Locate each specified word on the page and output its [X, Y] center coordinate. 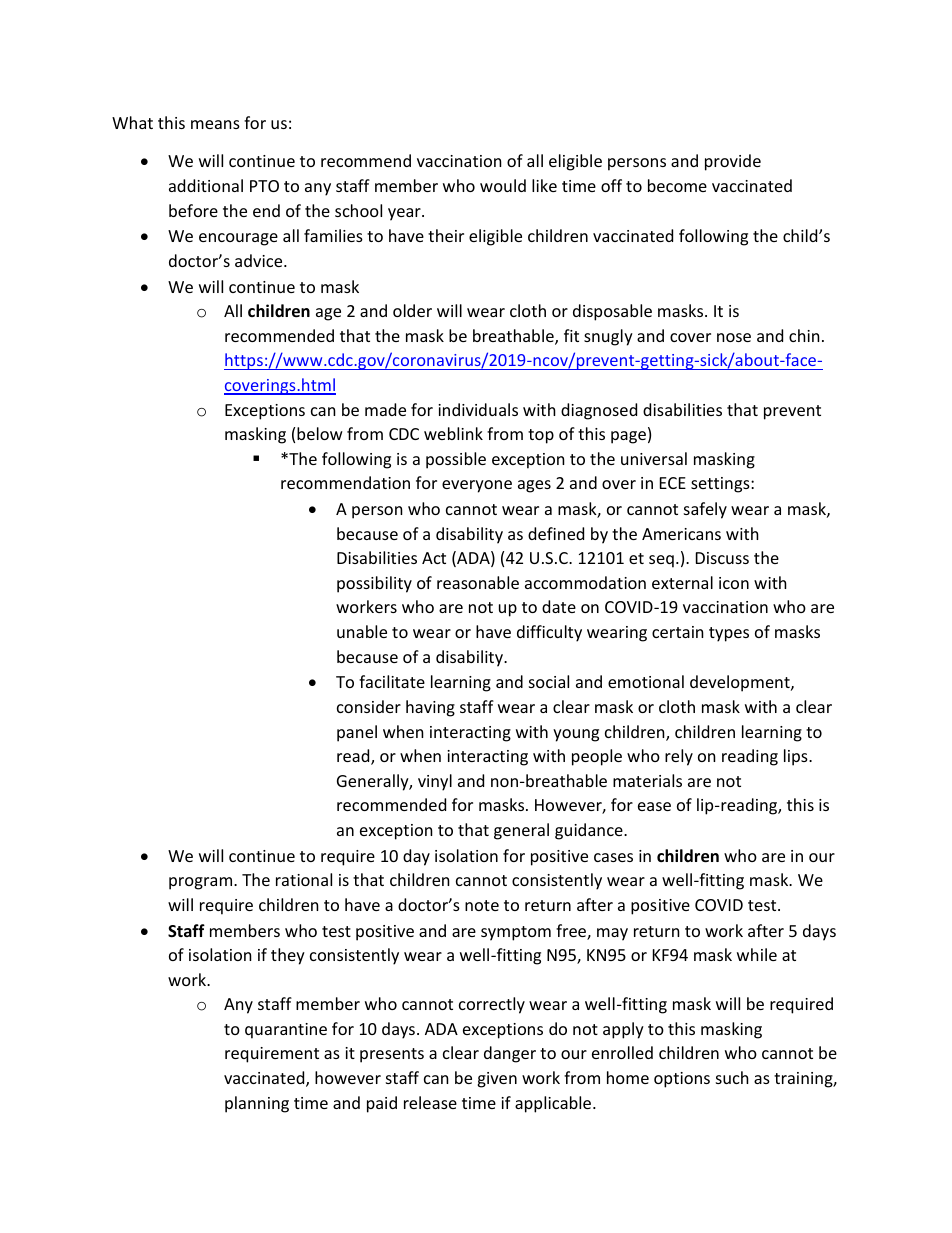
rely [679, 757]
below [320, 433]
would [503, 185]
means [215, 124]
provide [733, 162]
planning [257, 1104]
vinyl [435, 782]
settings [721, 485]
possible [456, 460]
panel [357, 733]
